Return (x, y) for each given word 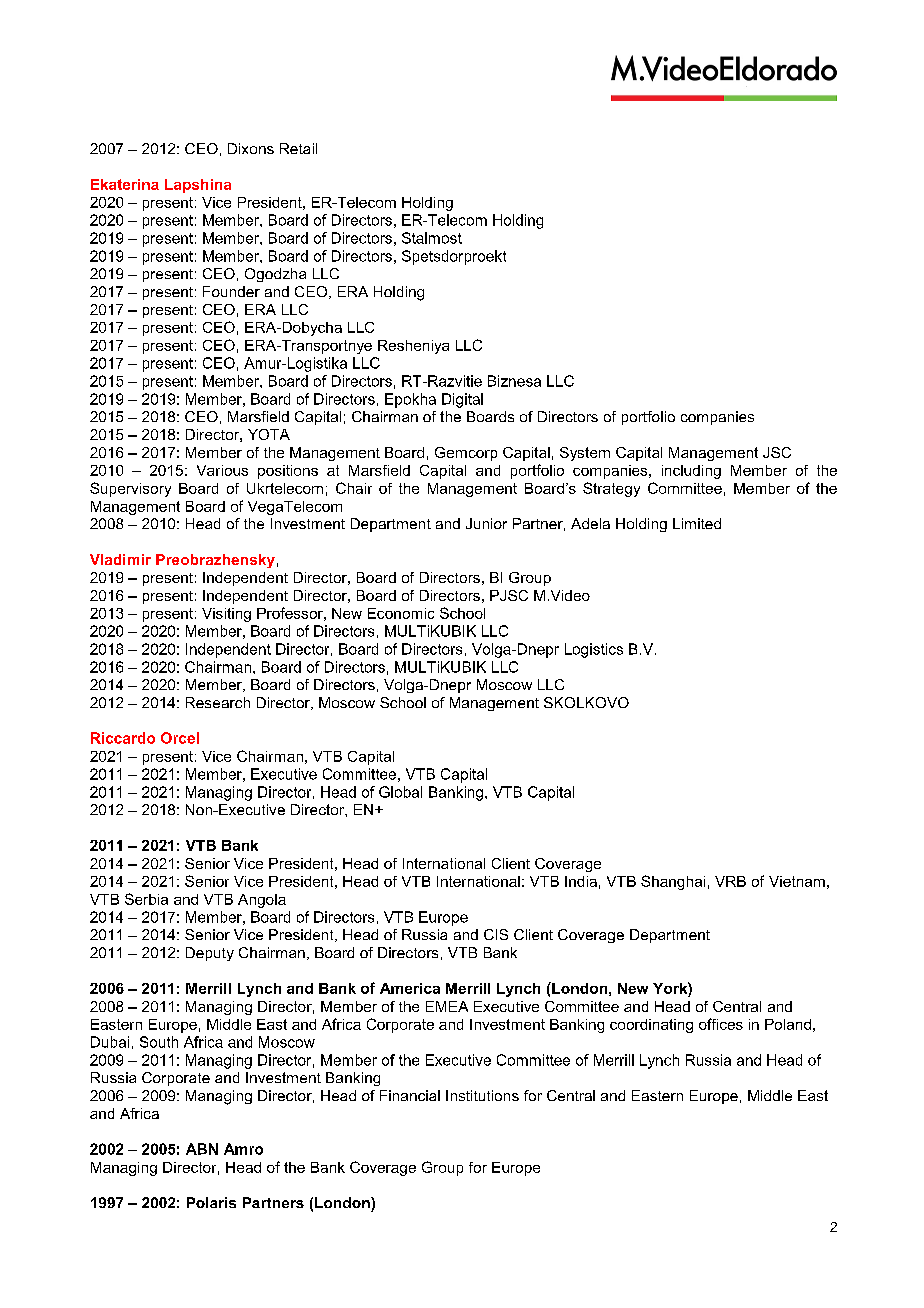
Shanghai (673, 882)
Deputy (210, 954)
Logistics (594, 650)
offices (721, 1024)
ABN (202, 1149)
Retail (298, 148)
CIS (496, 934)
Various (222, 470)
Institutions (482, 1095)
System (585, 454)
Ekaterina (125, 184)
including (691, 472)
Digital (462, 400)
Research (218, 702)
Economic (401, 613)
